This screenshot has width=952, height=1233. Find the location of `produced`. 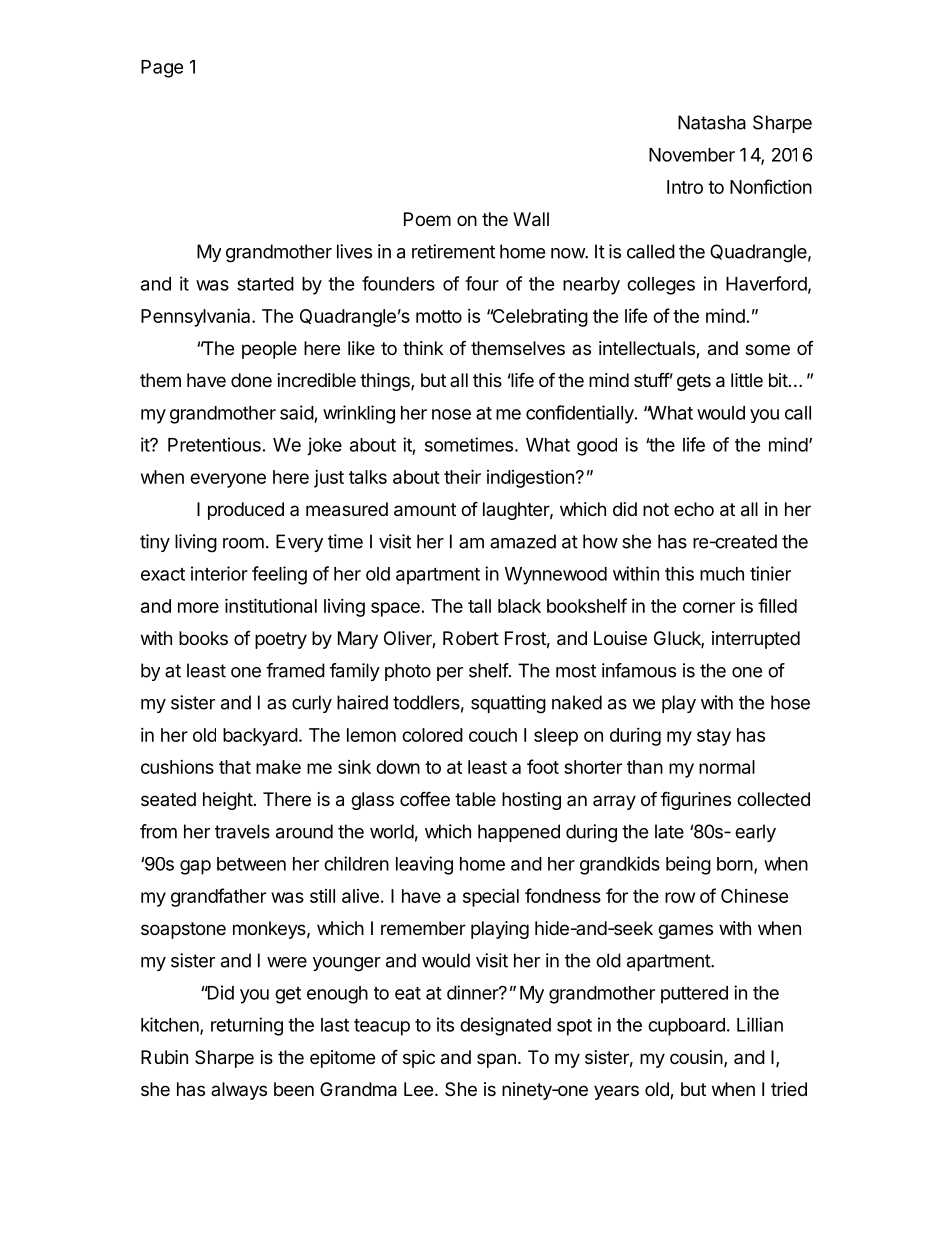

produced is located at coordinates (246, 511).
